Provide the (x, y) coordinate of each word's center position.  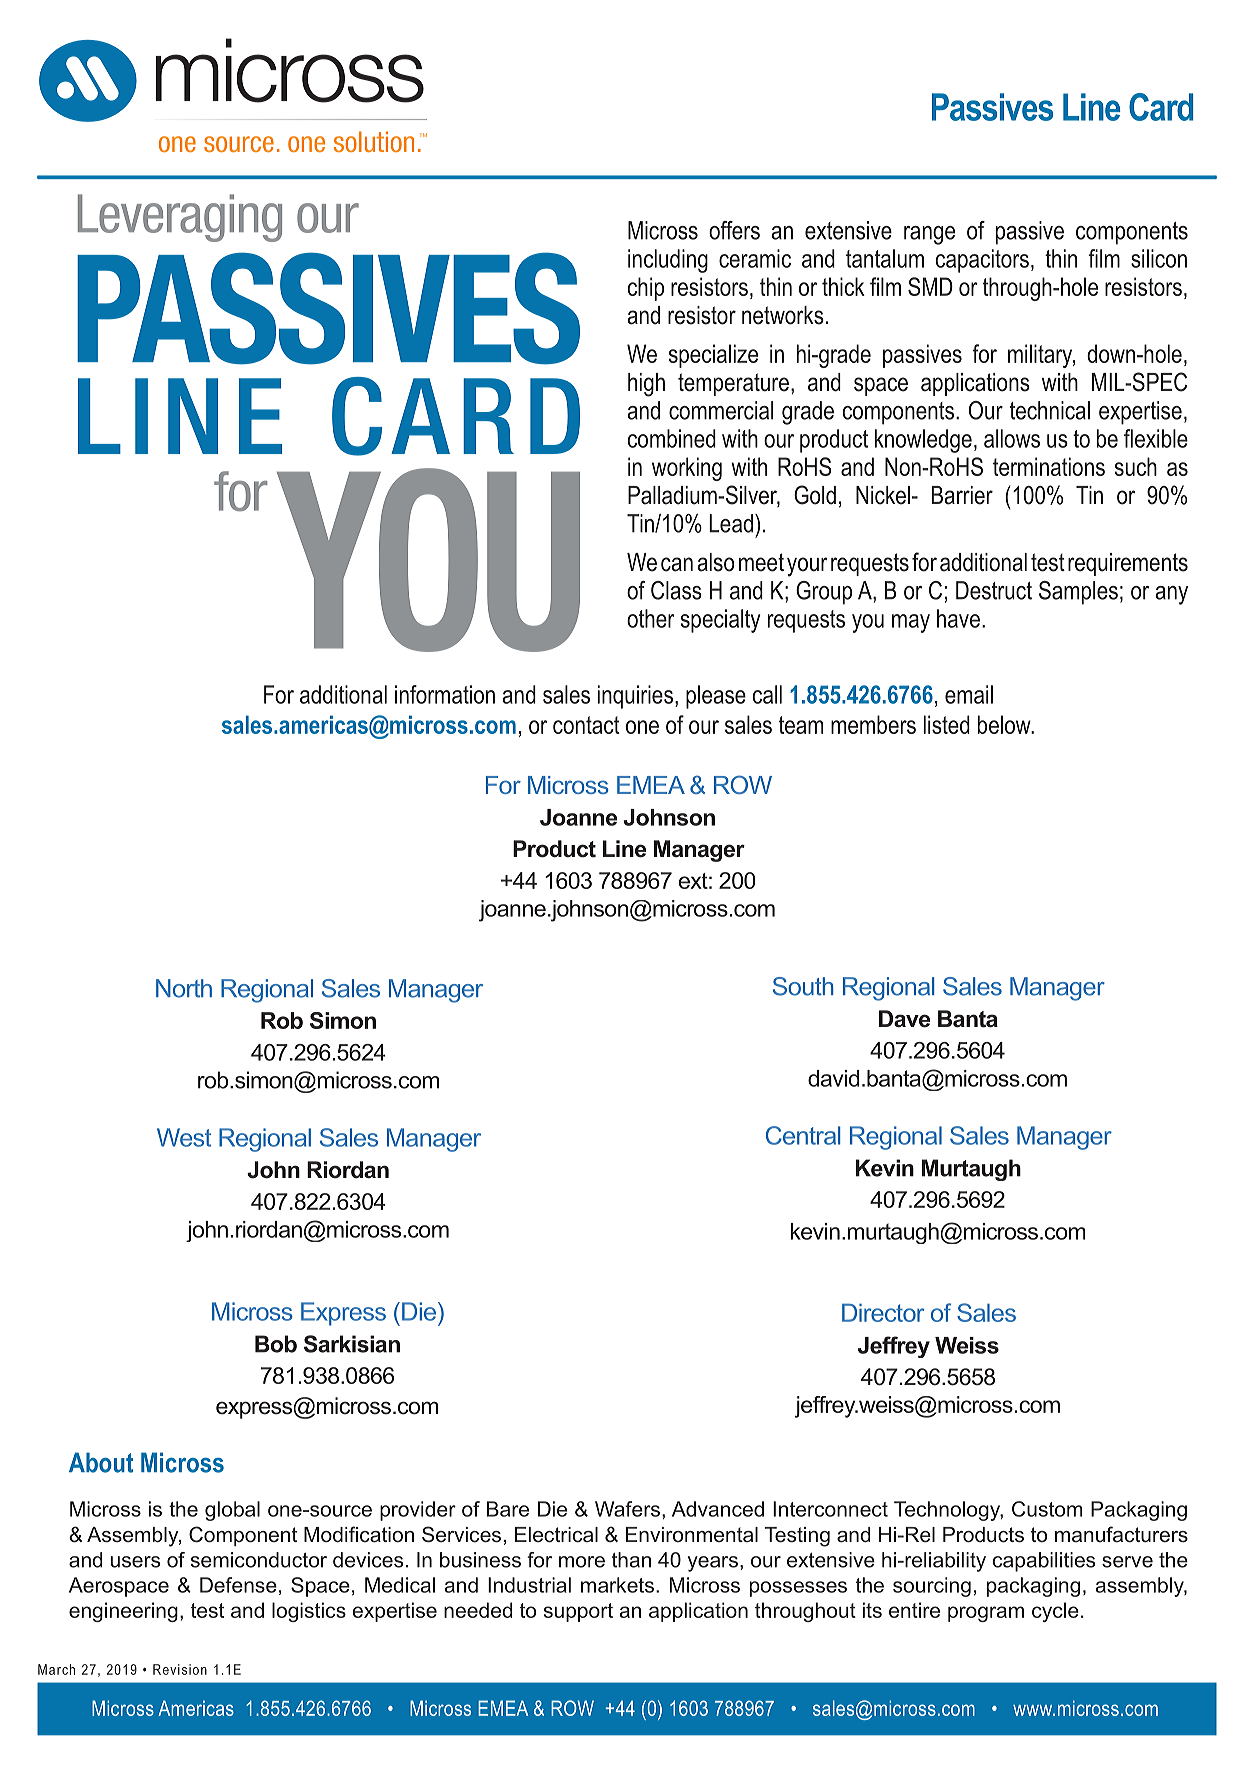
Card (1161, 107)
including (668, 261)
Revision (180, 1669)
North (184, 988)
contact (586, 725)
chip (646, 289)
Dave (904, 1019)
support (578, 1612)
